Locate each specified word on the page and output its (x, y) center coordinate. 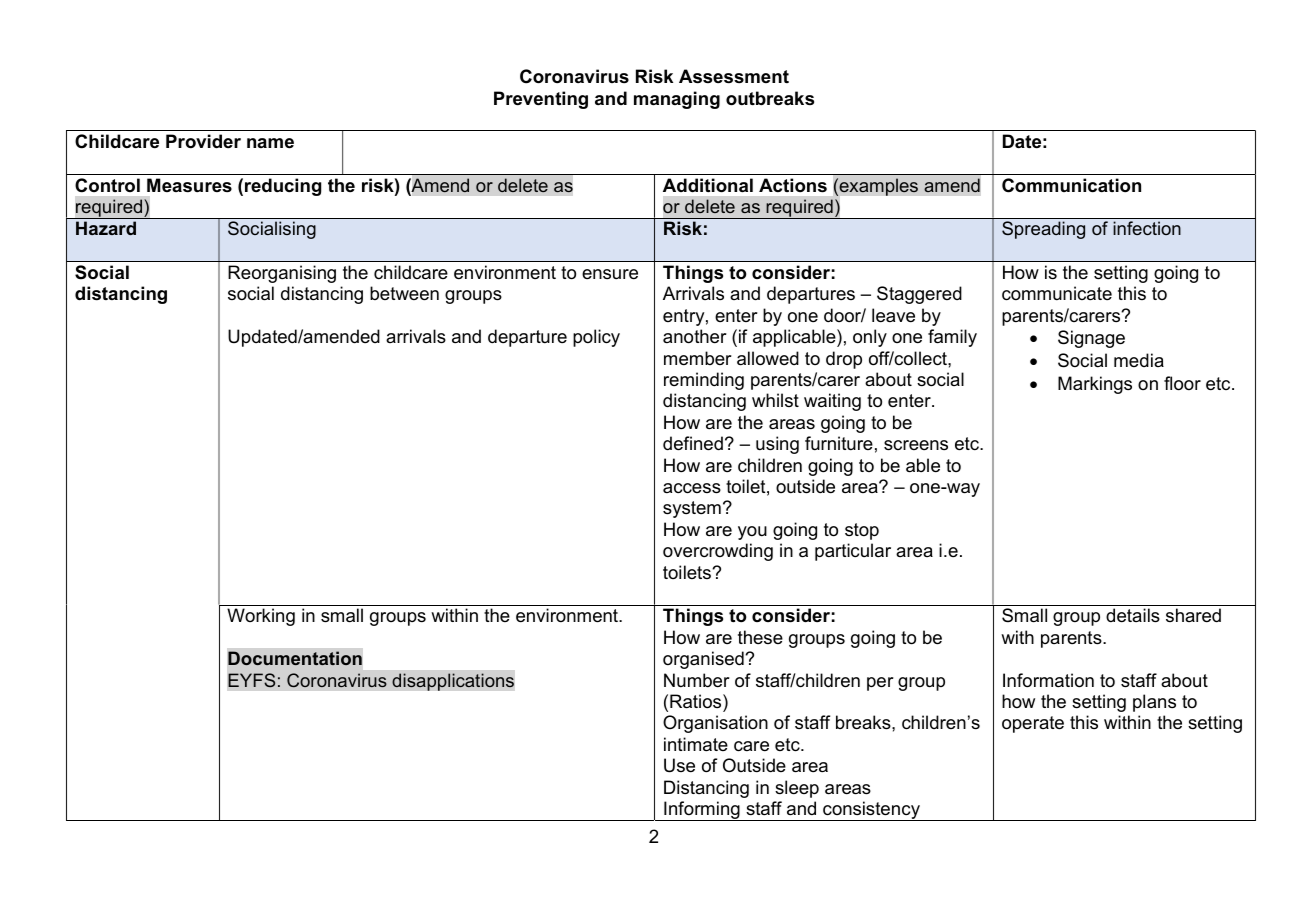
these (760, 637)
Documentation (295, 658)
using (777, 445)
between (404, 293)
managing (677, 100)
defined (693, 443)
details (1133, 615)
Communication (1071, 185)
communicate (1057, 293)
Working (261, 617)
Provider (203, 141)
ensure (610, 274)
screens (916, 445)
